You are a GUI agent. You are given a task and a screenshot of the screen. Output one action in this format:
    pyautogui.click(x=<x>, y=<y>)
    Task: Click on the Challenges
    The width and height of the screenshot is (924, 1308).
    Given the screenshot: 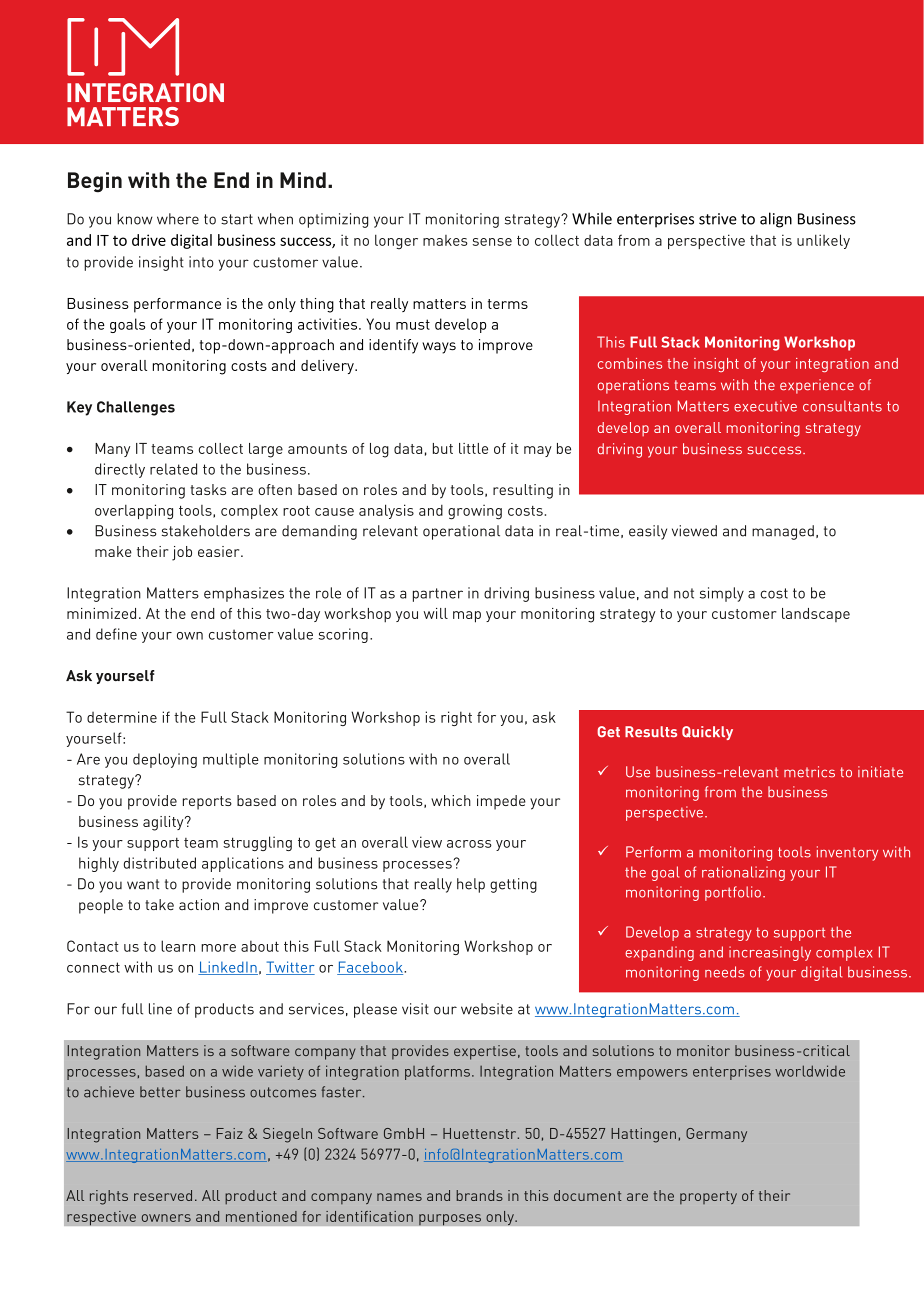 What is the action you would take?
    pyautogui.click(x=136, y=408)
